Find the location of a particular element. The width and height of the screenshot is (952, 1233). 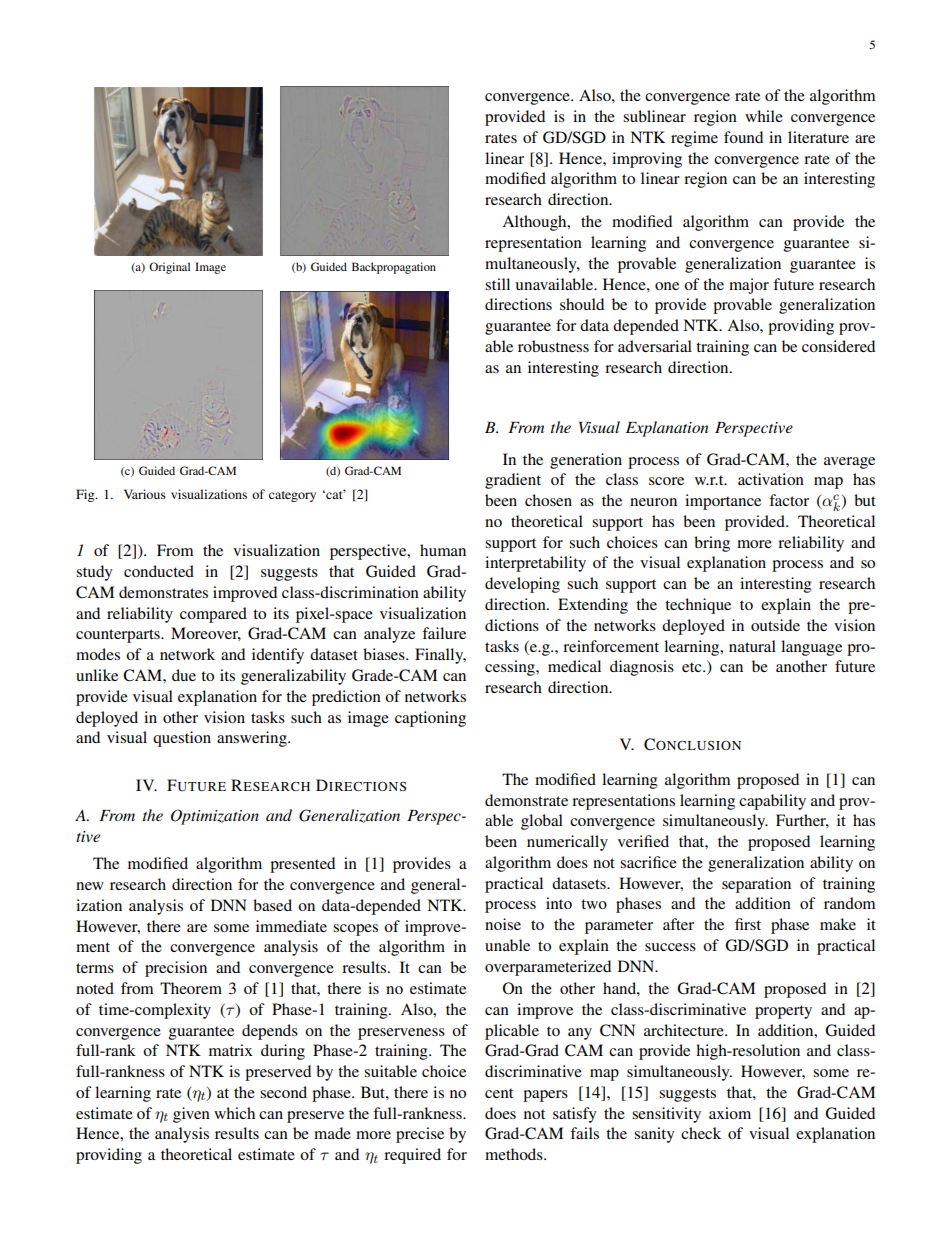

failure is located at coordinates (444, 633).
